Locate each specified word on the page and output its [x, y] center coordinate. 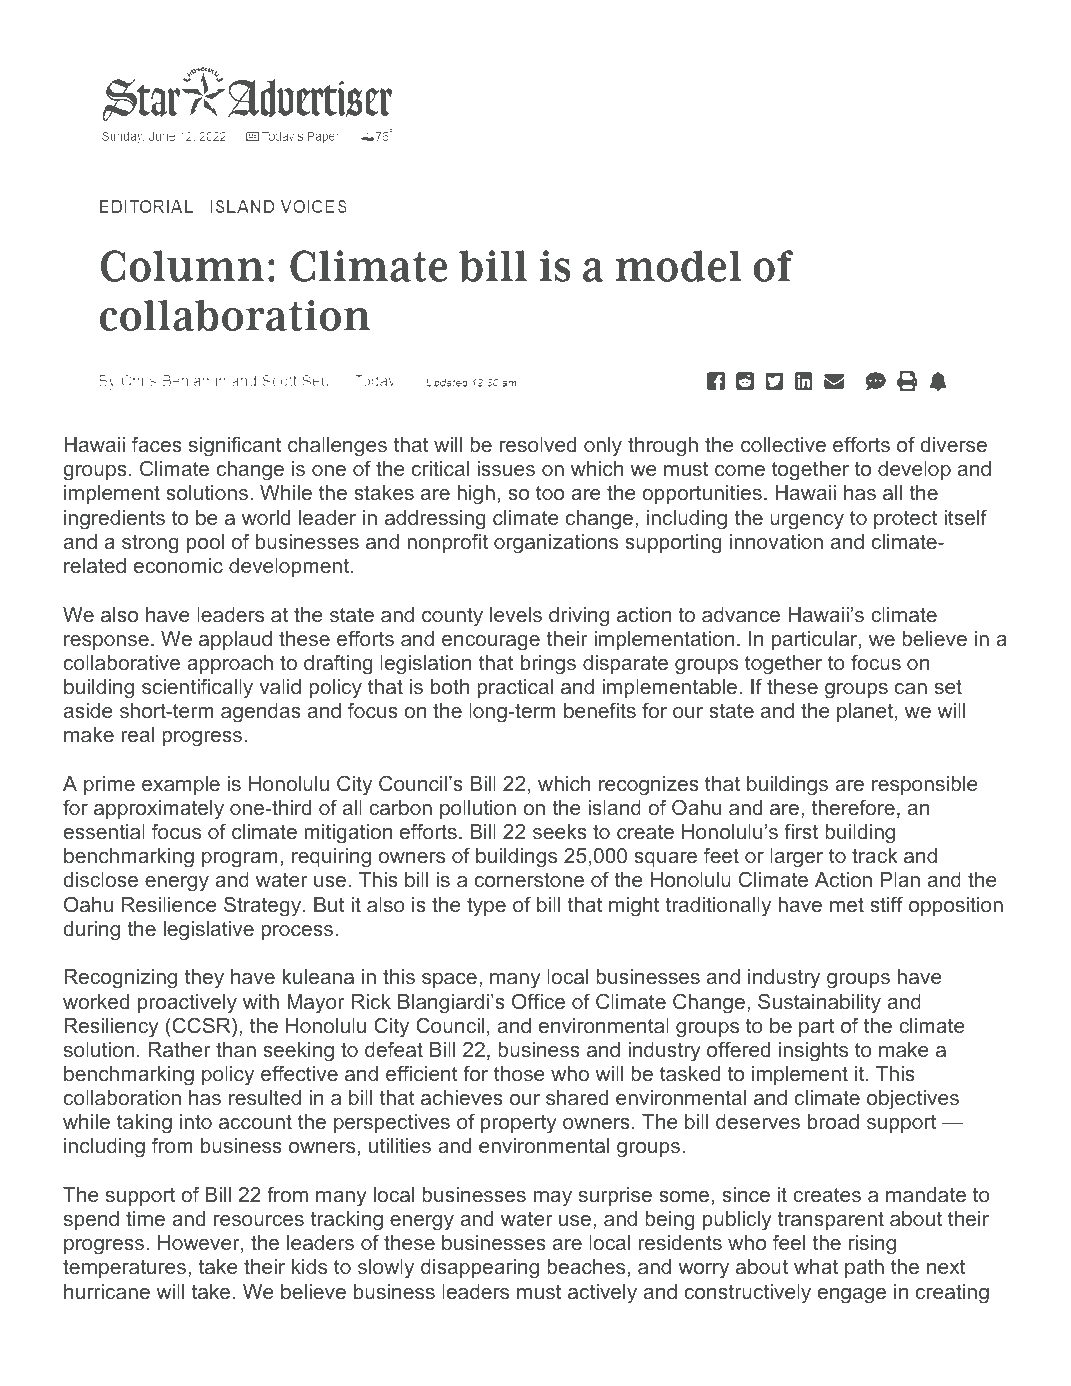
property [519, 1124]
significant [235, 447]
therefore [853, 807]
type [486, 906]
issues [506, 468]
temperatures [126, 1268]
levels [516, 614]
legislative [209, 931]
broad [833, 1121]
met [847, 904]
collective [783, 444]
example [181, 785]
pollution [478, 809]
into [196, 1121]
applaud [235, 640]
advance [741, 614]
